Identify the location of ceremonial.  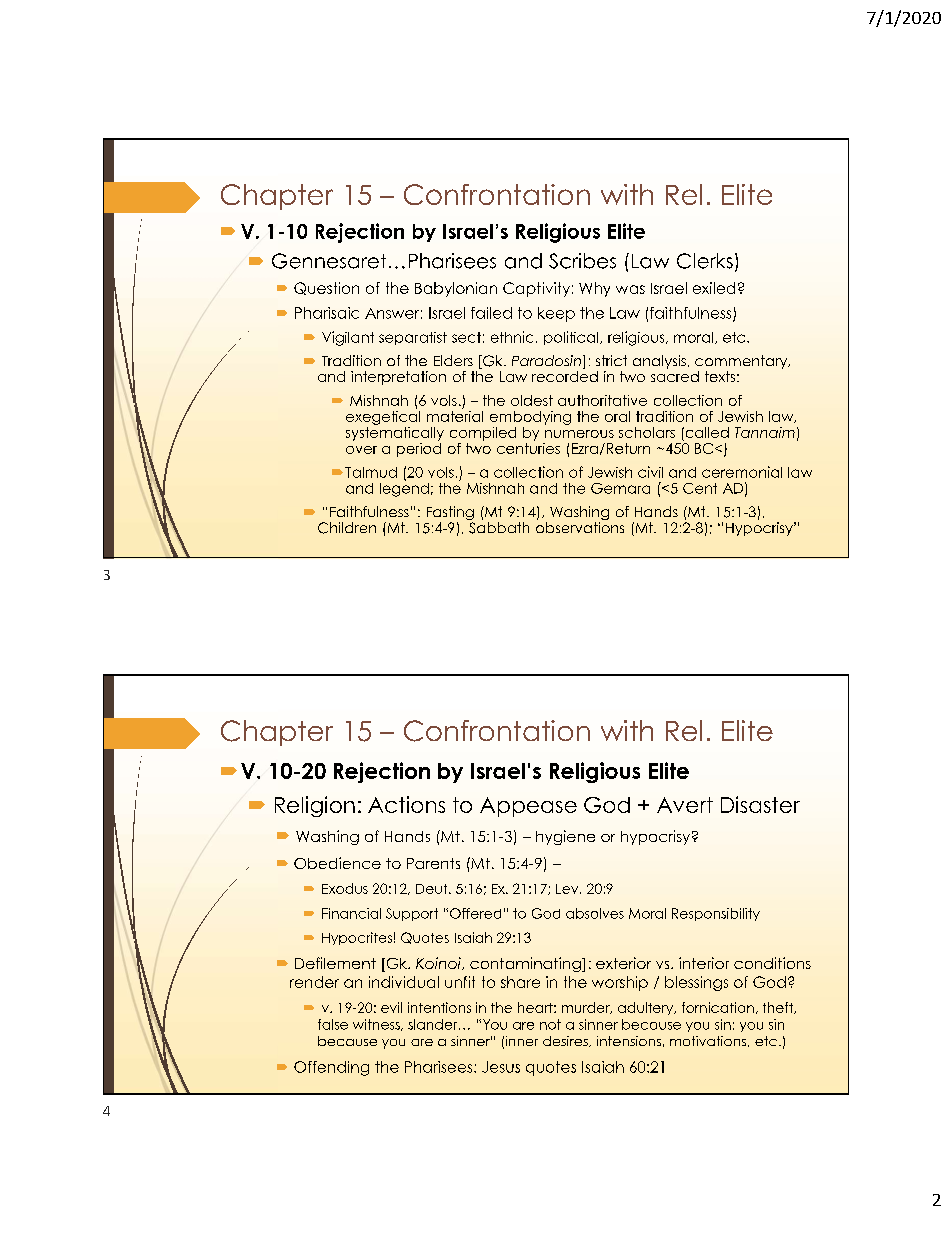
(742, 472).
